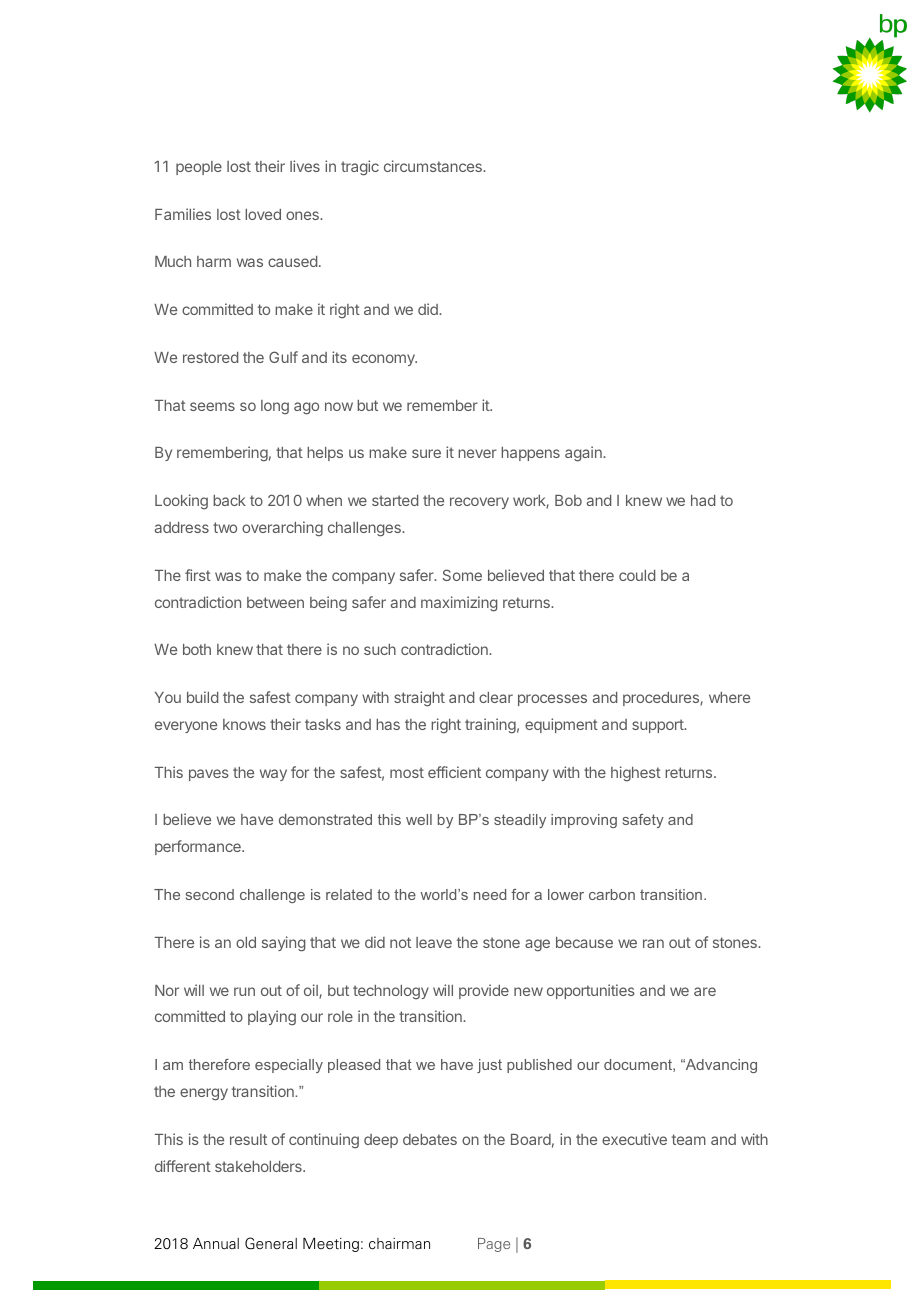 The width and height of the document is (924, 1308). Describe the element at coordinates (229, 500) in the document. I see `back` at that location.
